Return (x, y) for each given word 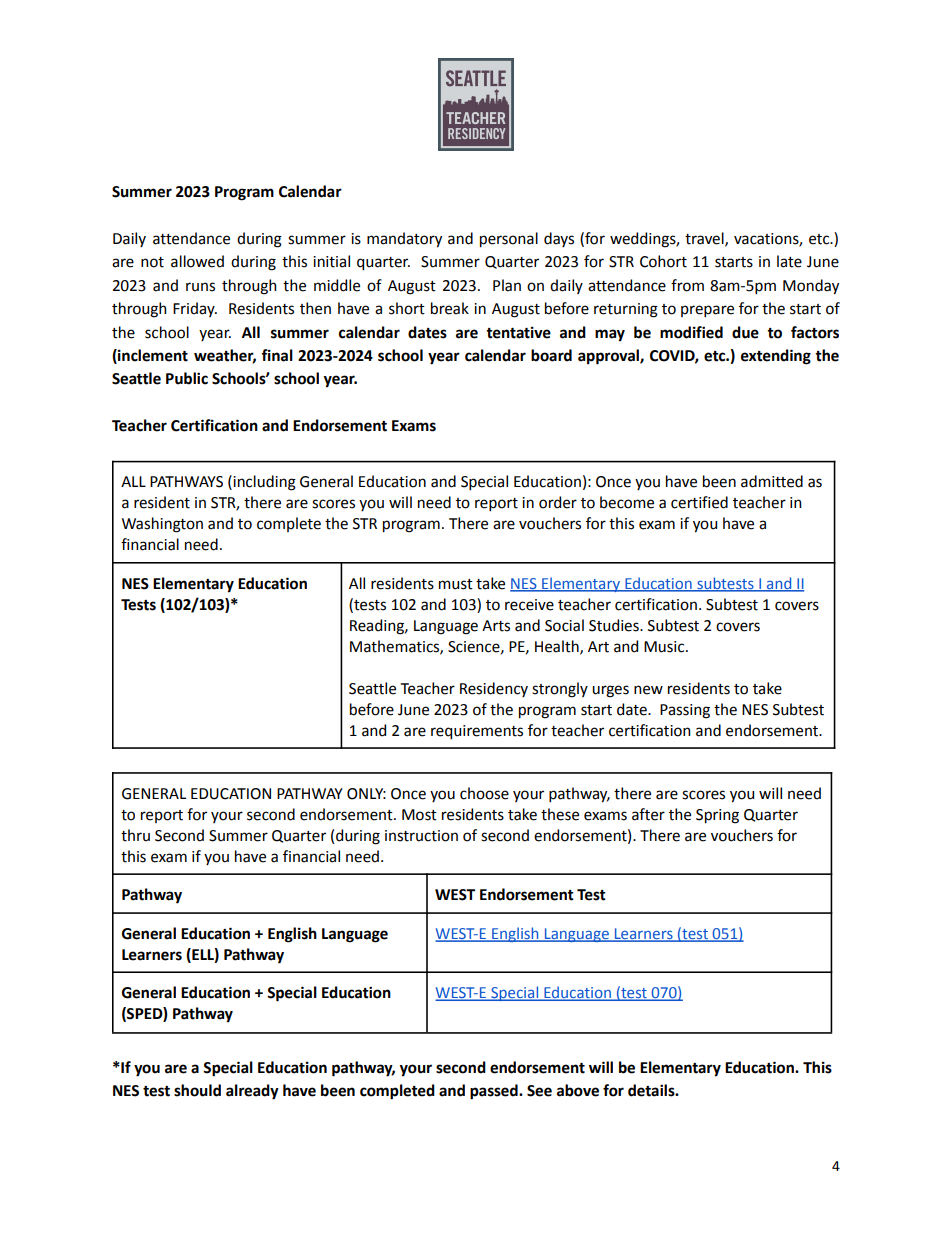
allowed (197, 261)
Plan (507, 285)
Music (665, 647)
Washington (162, 525)
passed (495, 1092)
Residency (494, 689)
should (197, 1090)
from (687, 285)
